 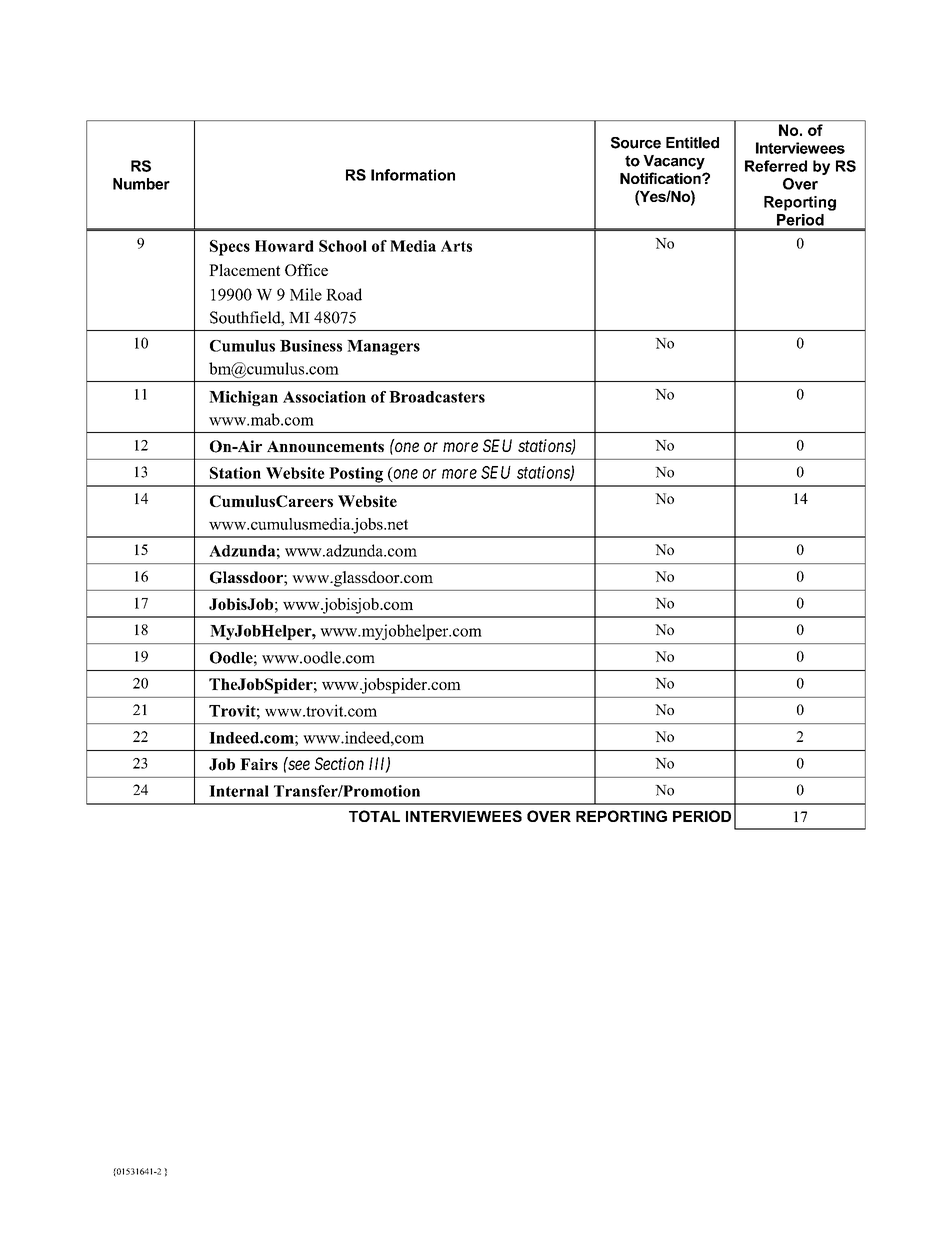 What do you see at coordinates (239, 791) in the image?
I see `Internal` at bounding box center [239, 791].
